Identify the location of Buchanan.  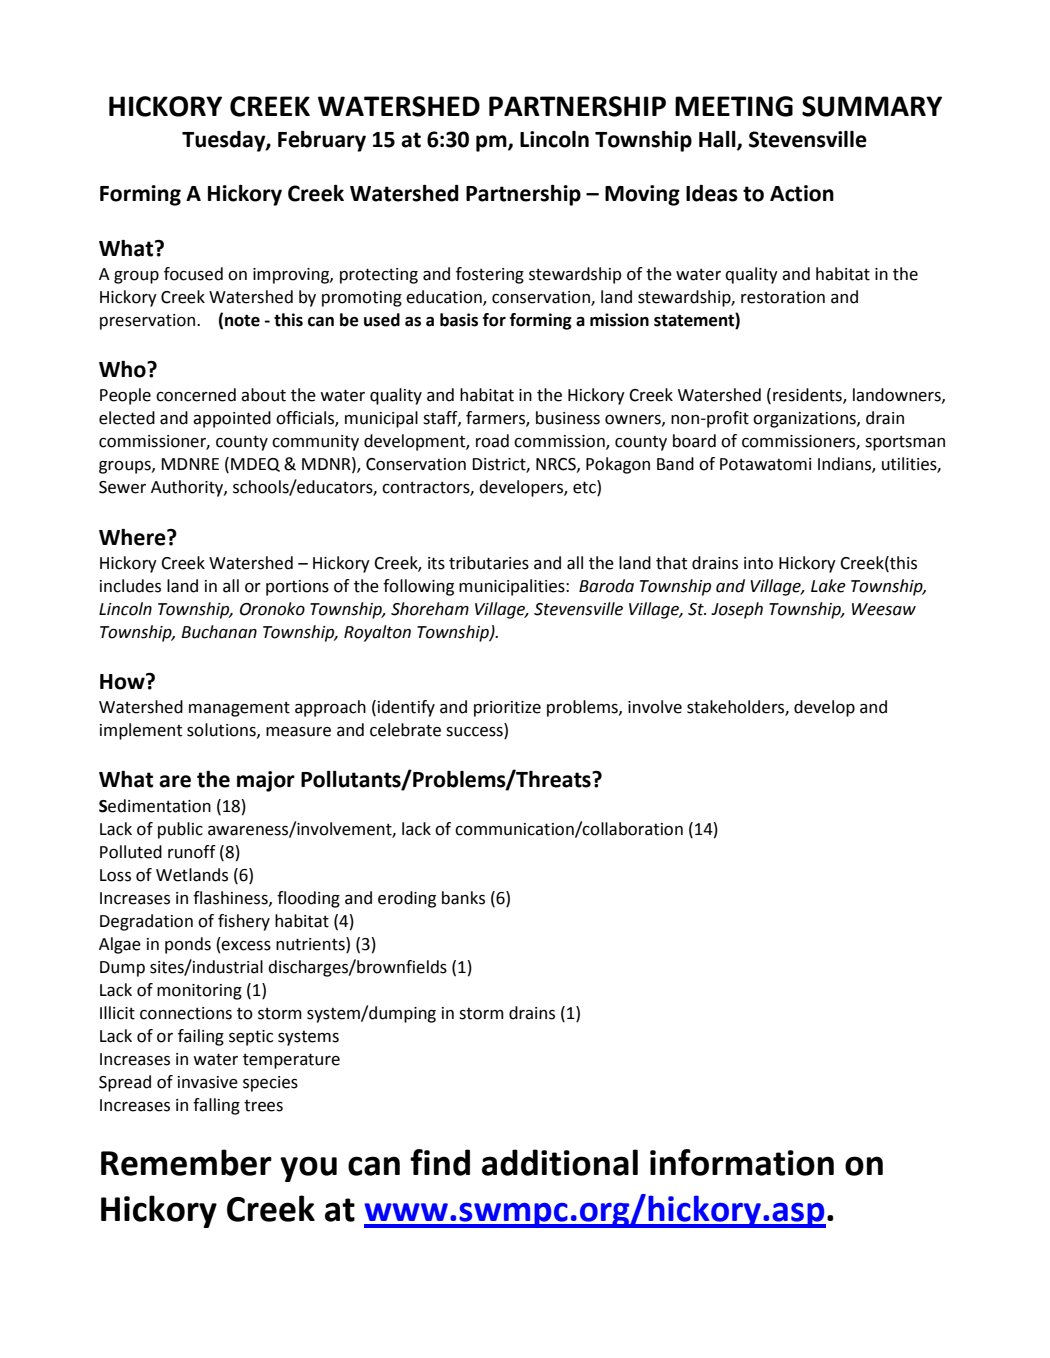
(219, 632).
